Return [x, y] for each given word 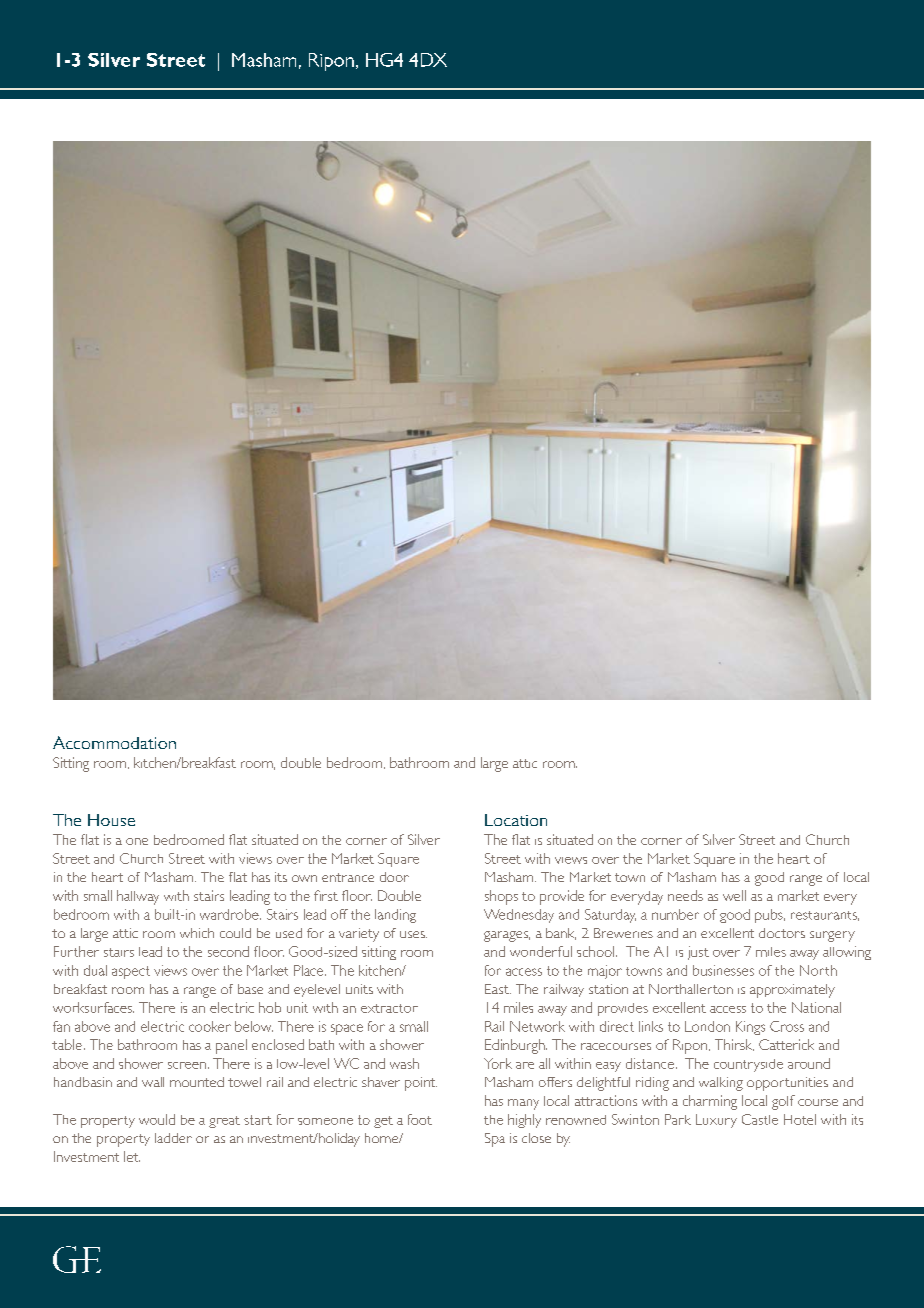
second [228, 951]
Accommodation [114, 742]
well [734, 895]
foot [420, 1119]
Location [516, 820]
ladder [173, 1138]
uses [413, 934]
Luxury [716, 1121]
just [698, 953]
